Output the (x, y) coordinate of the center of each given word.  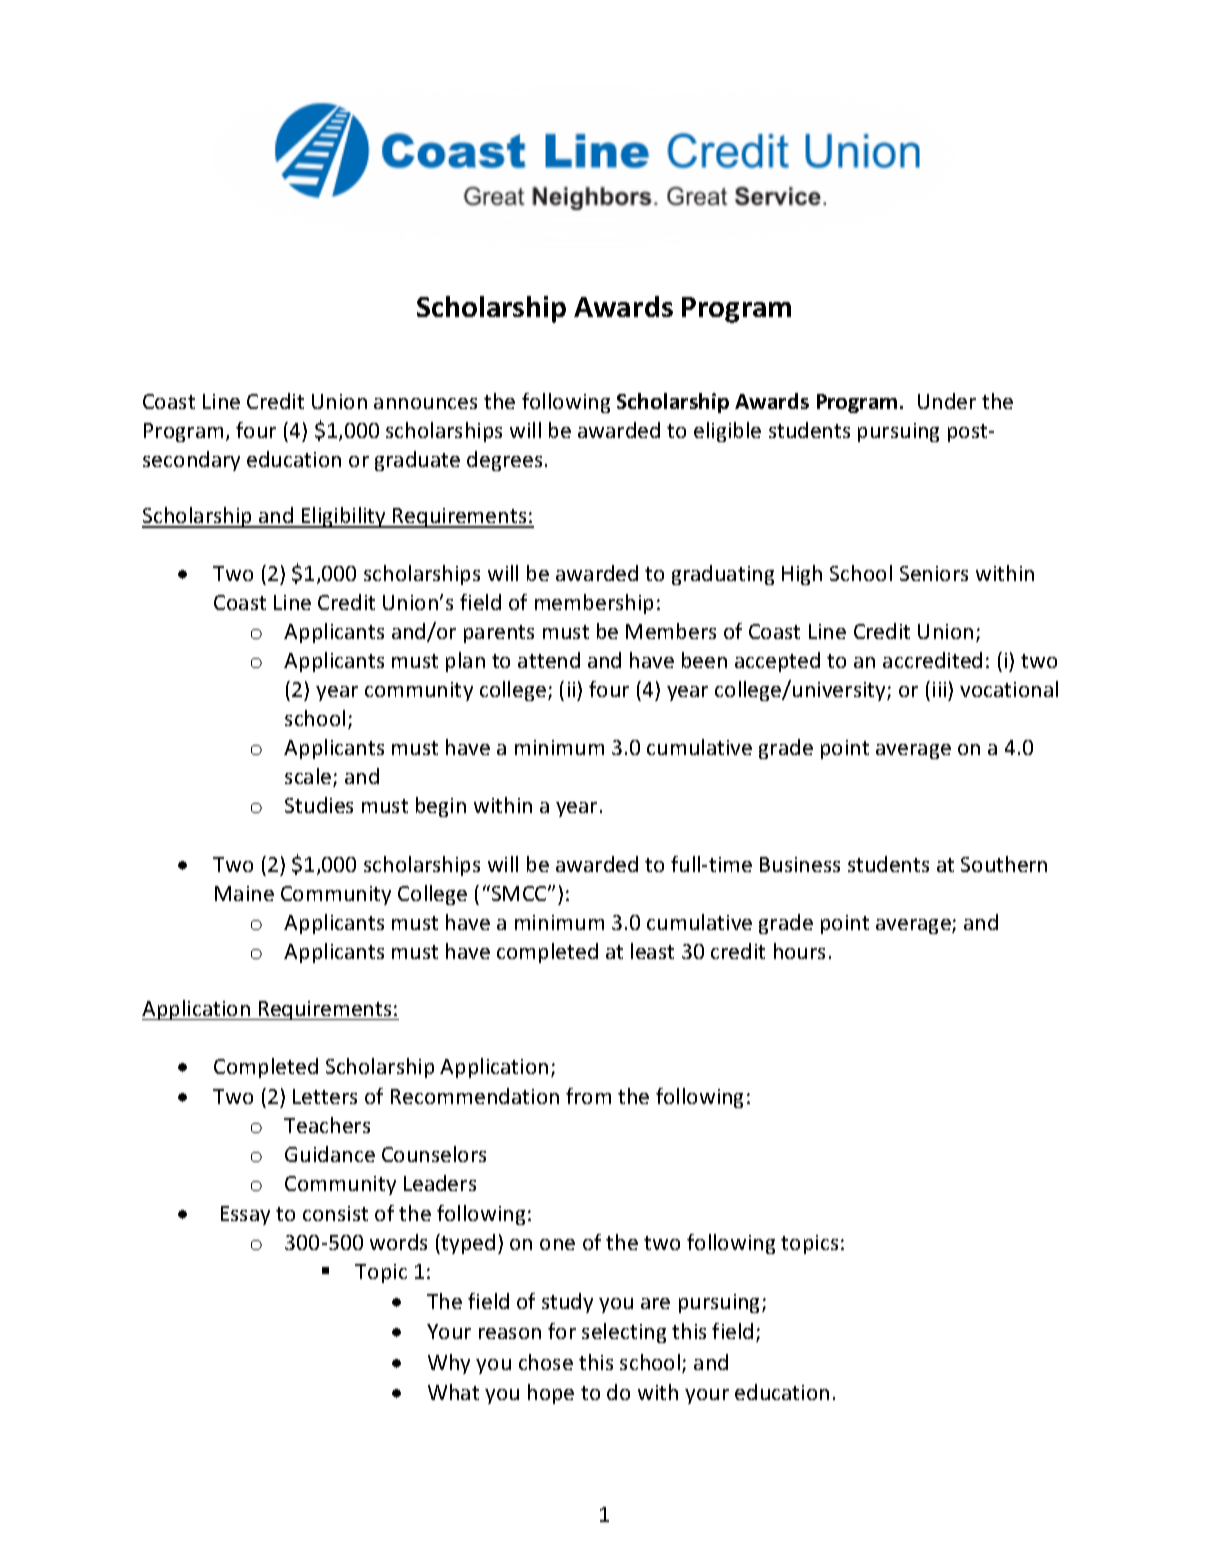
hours (799, 951)
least (652, 951)
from (588, 1096)
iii (939, 689)
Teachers (327, 1125)
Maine (244, 893)
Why (449, 1364)
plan (465, 662)
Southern (1004, 864)
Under (947, 401)
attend (549, 660)
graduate (417, 461)
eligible (727, 432)
